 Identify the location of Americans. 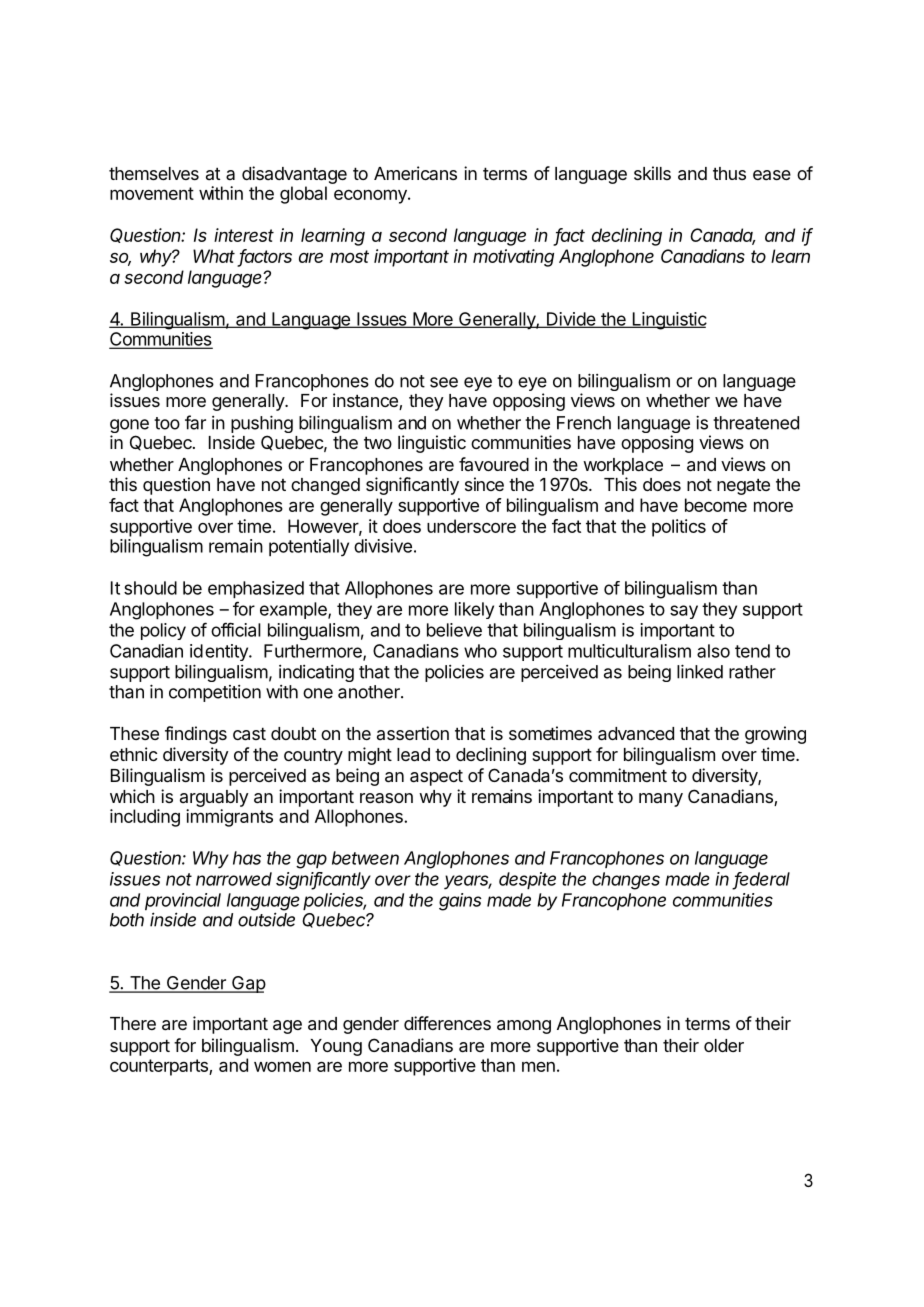
(415, 173).
